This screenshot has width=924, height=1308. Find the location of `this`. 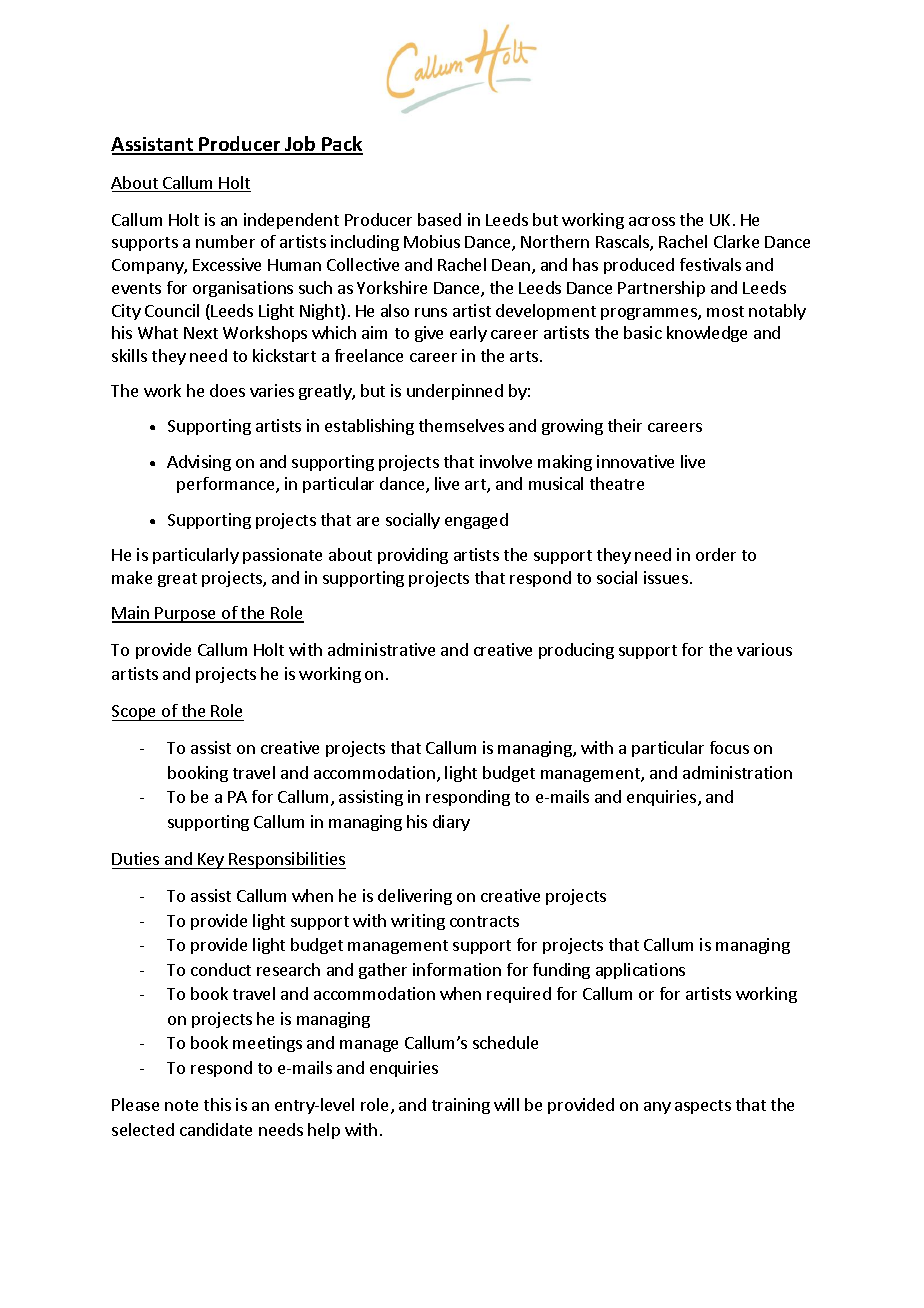

this is located at coordinates (217, 1104).
